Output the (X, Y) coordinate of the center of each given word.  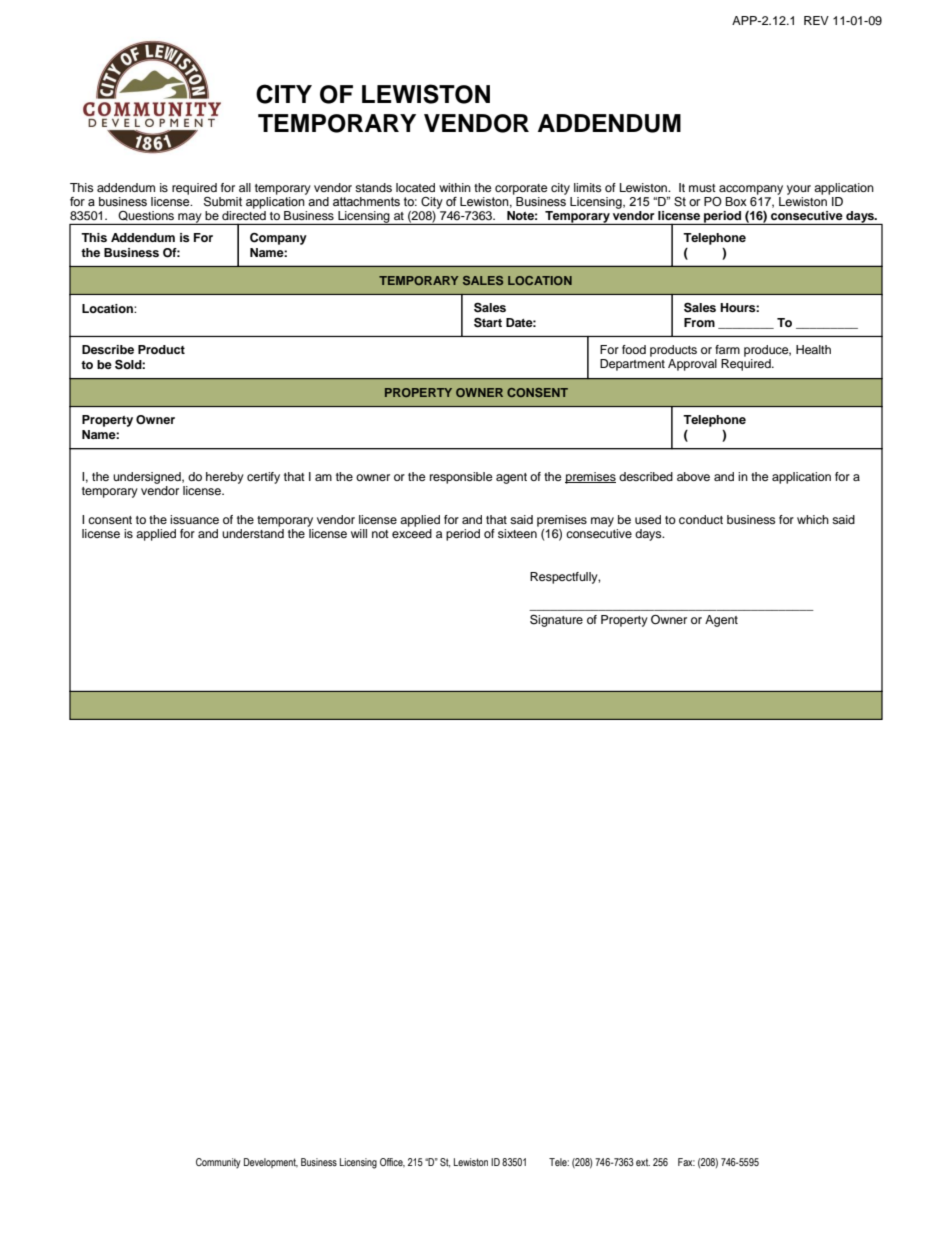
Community (218, 1163)
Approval (692, 365)
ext (643, 1162)
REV (816, 20)
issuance (194, 519)
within (455, 187)
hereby (225, 478)
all (245, 187)
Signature (556, 620)
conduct (701, 519)
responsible (461, 478)
